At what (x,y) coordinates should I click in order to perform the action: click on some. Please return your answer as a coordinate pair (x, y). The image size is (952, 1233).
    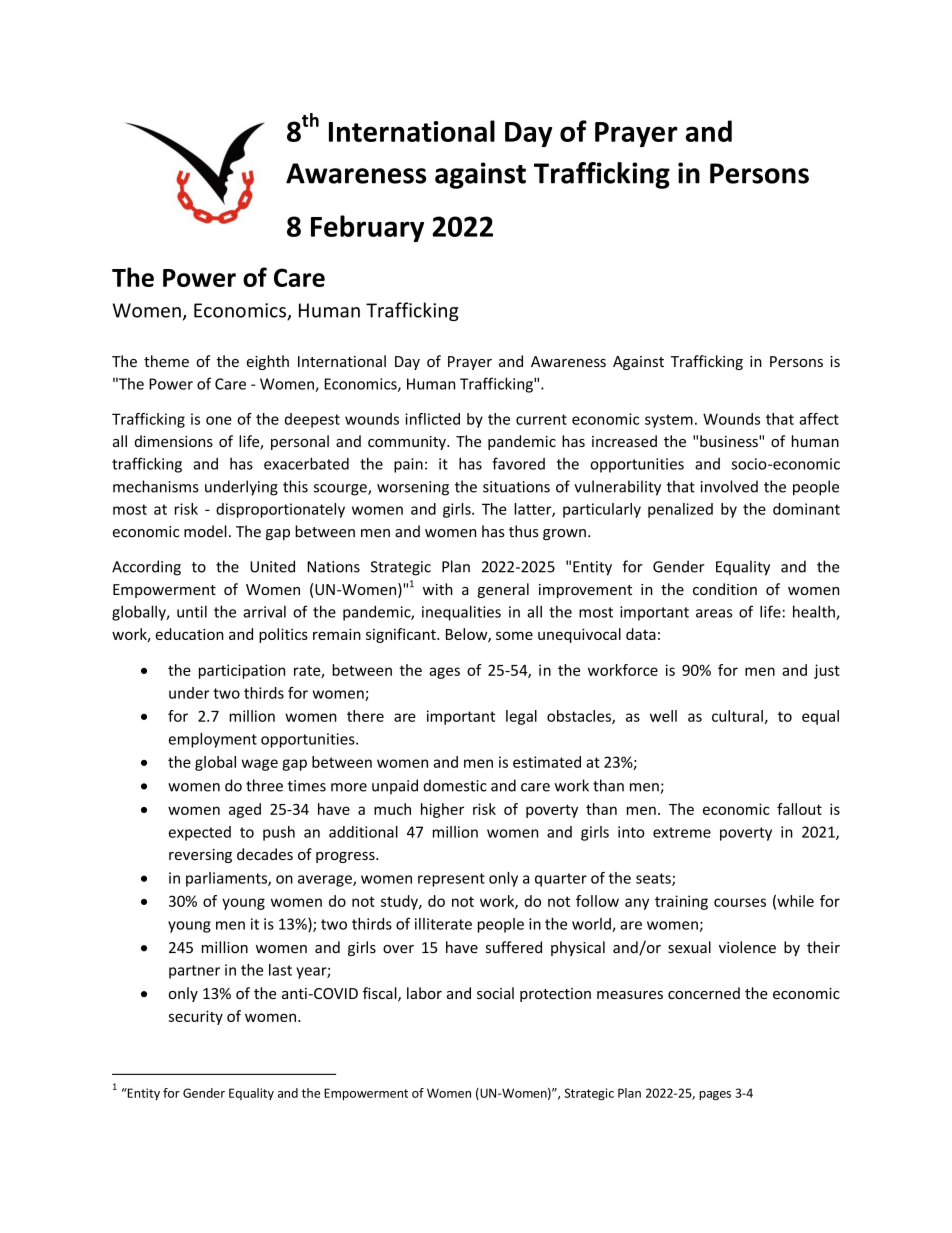
    Looking at the image, I should click on (514, 635).
